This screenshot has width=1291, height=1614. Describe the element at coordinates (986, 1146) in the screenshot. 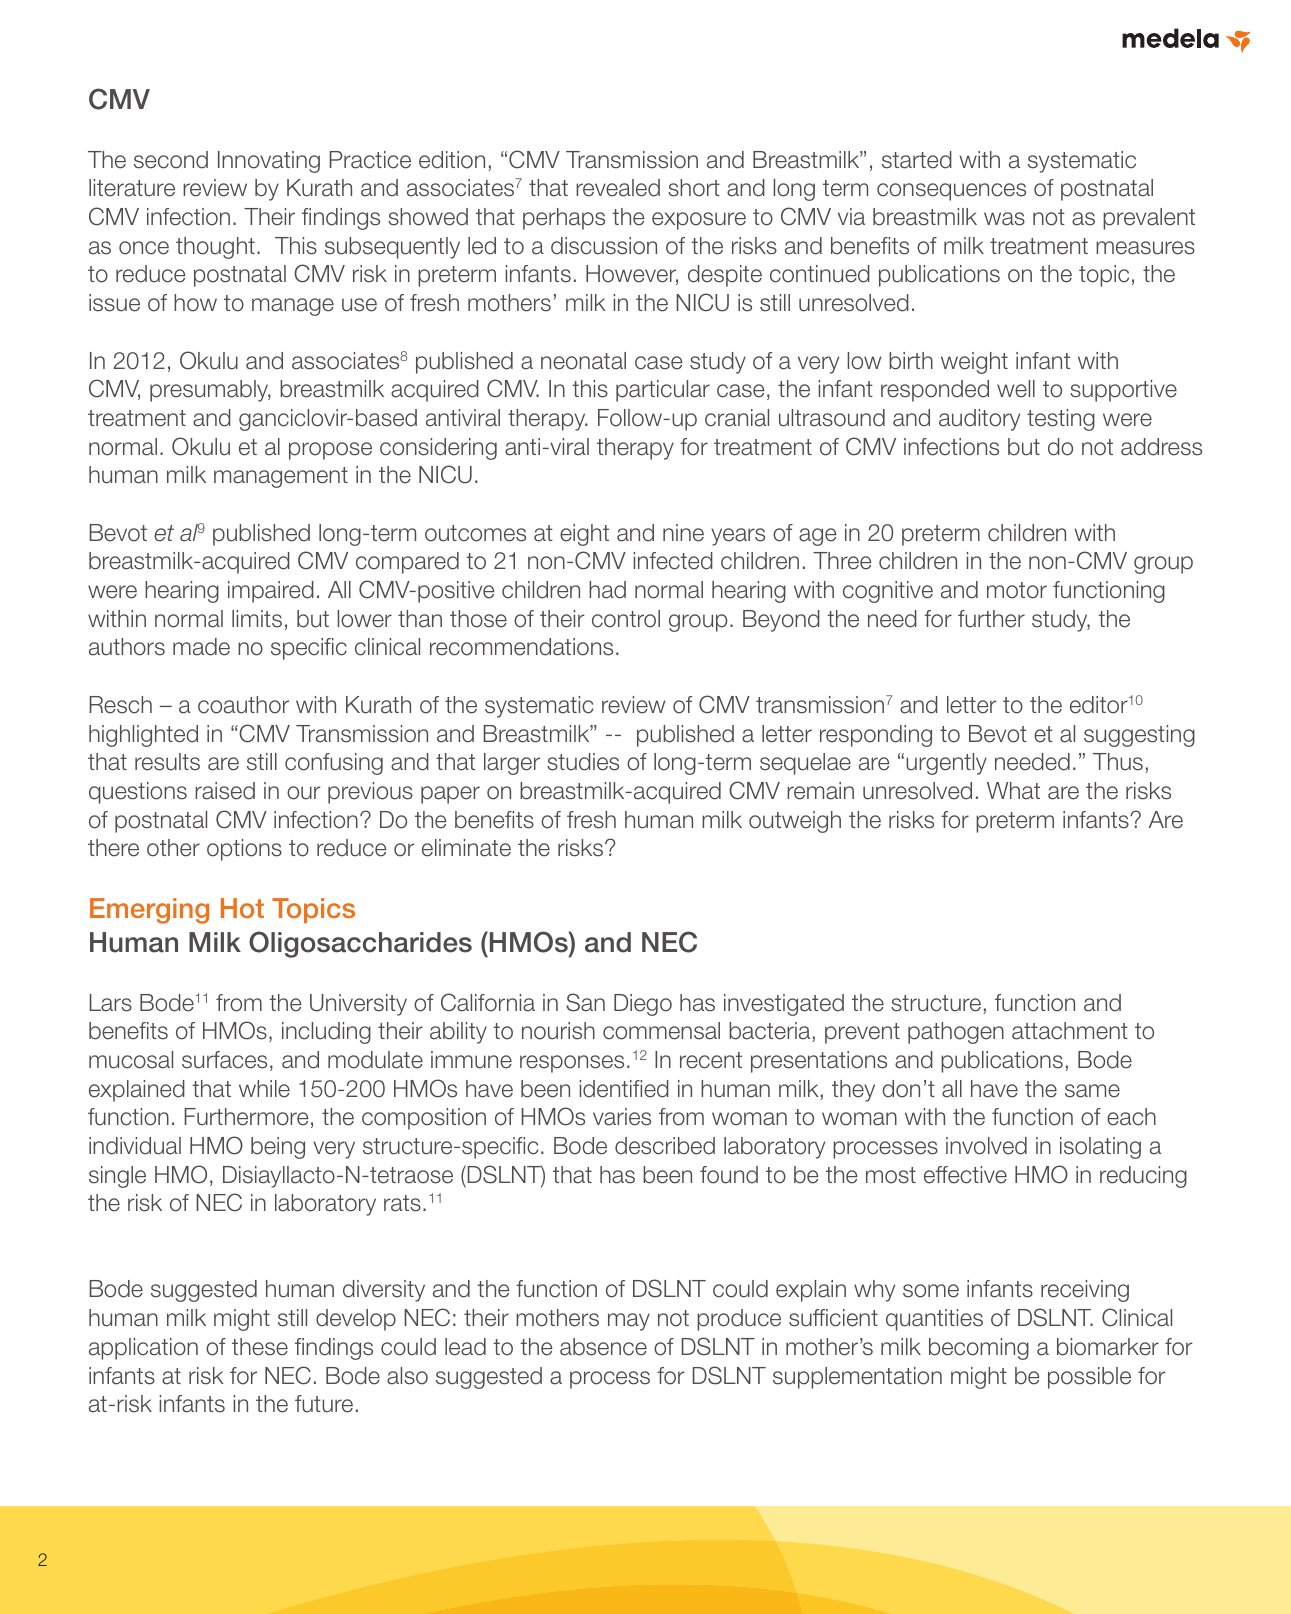

I see `involved` at that location.
